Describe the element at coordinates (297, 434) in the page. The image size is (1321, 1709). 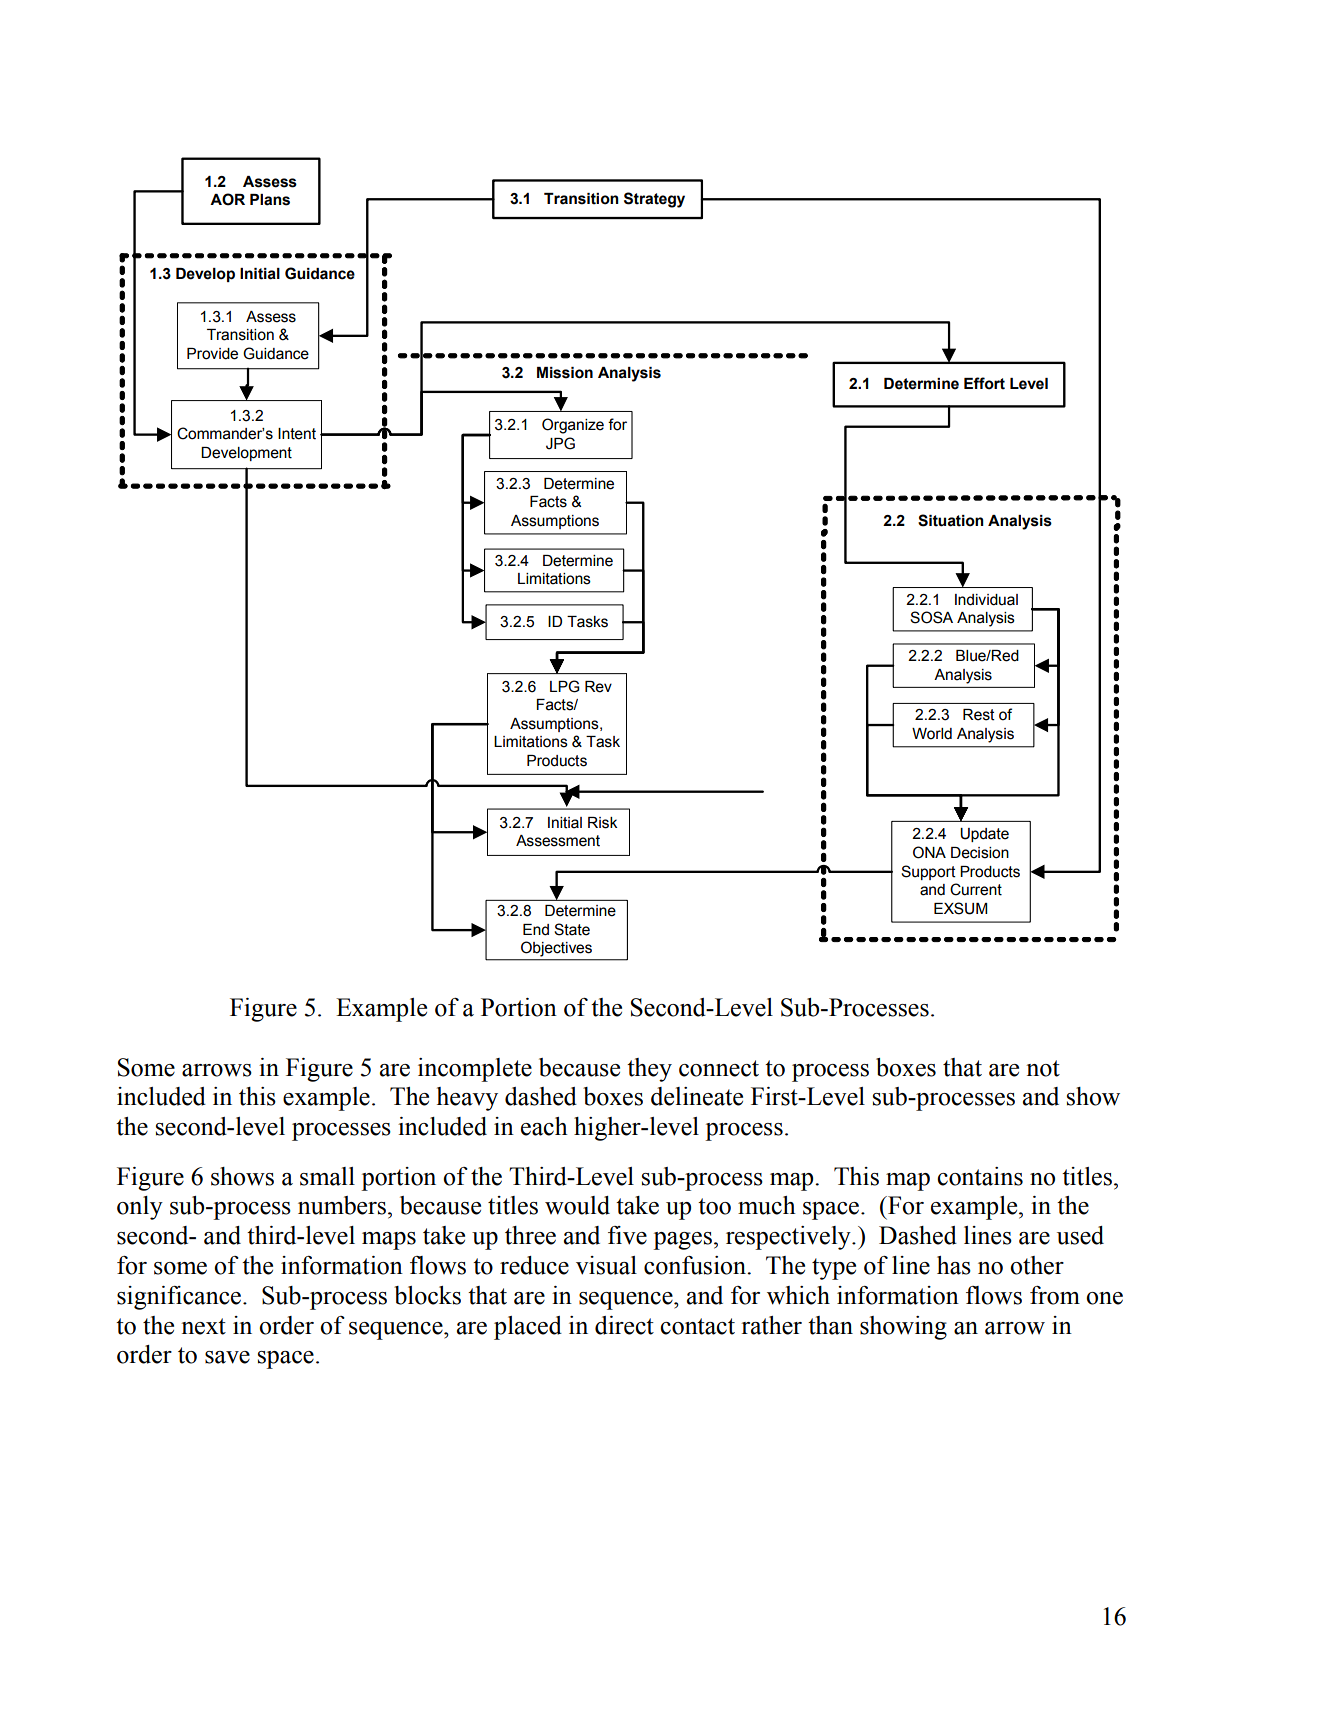
I see `Intent` at that location.
